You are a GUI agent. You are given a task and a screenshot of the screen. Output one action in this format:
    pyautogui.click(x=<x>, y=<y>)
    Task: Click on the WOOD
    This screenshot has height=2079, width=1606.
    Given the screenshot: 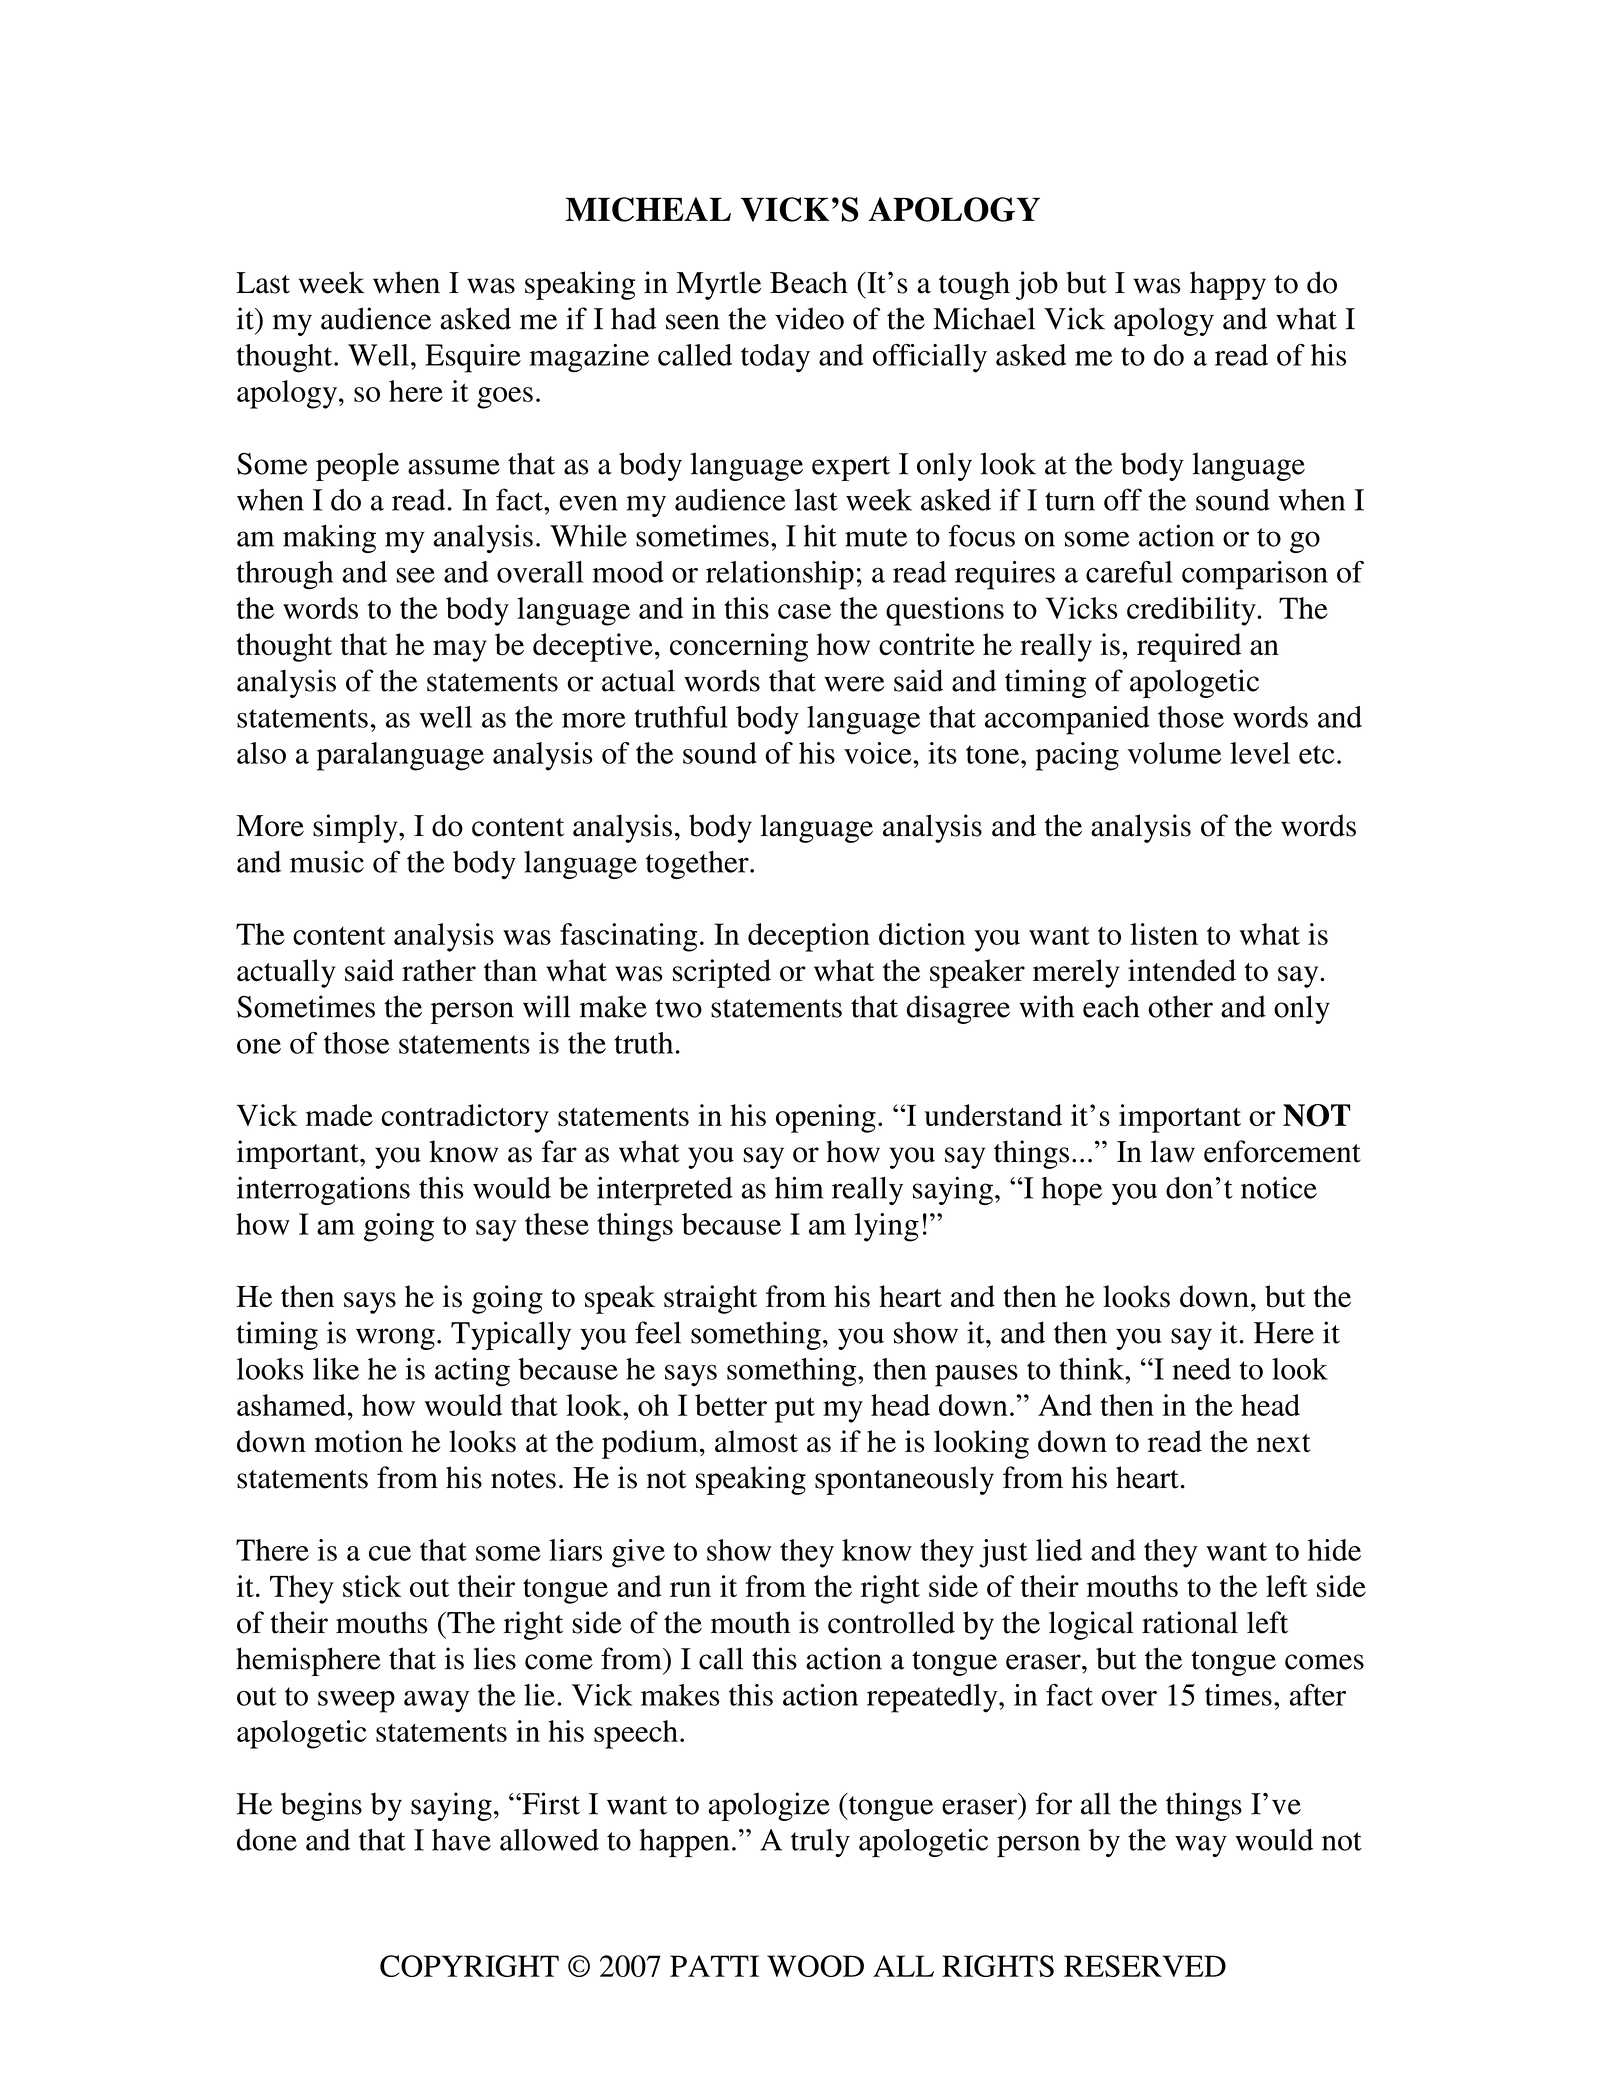 What is the action you would take?
    pyautogui.click(x=815, y=1966)
